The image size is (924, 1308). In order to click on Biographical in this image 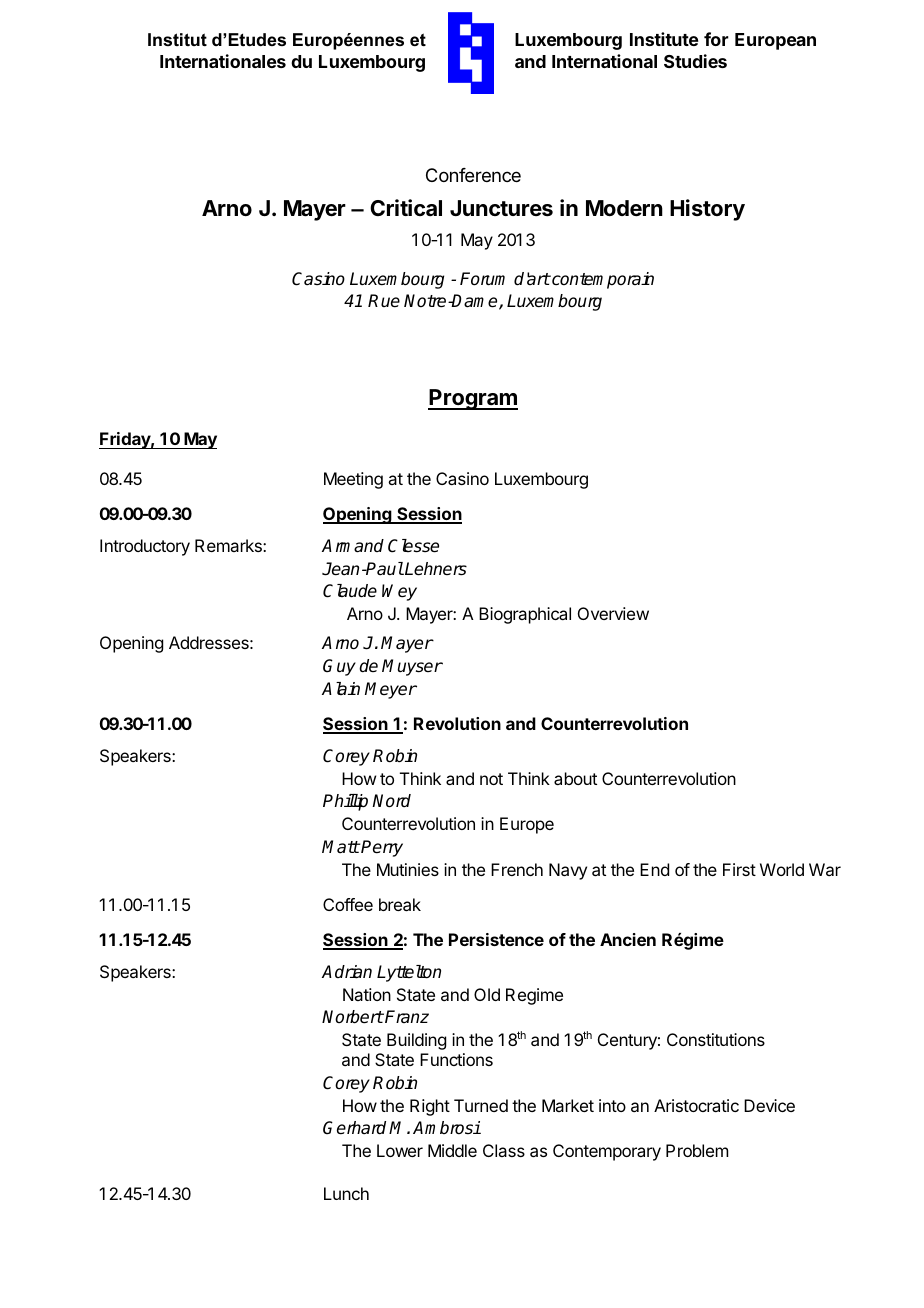, I will do `click(525, 615)`.
